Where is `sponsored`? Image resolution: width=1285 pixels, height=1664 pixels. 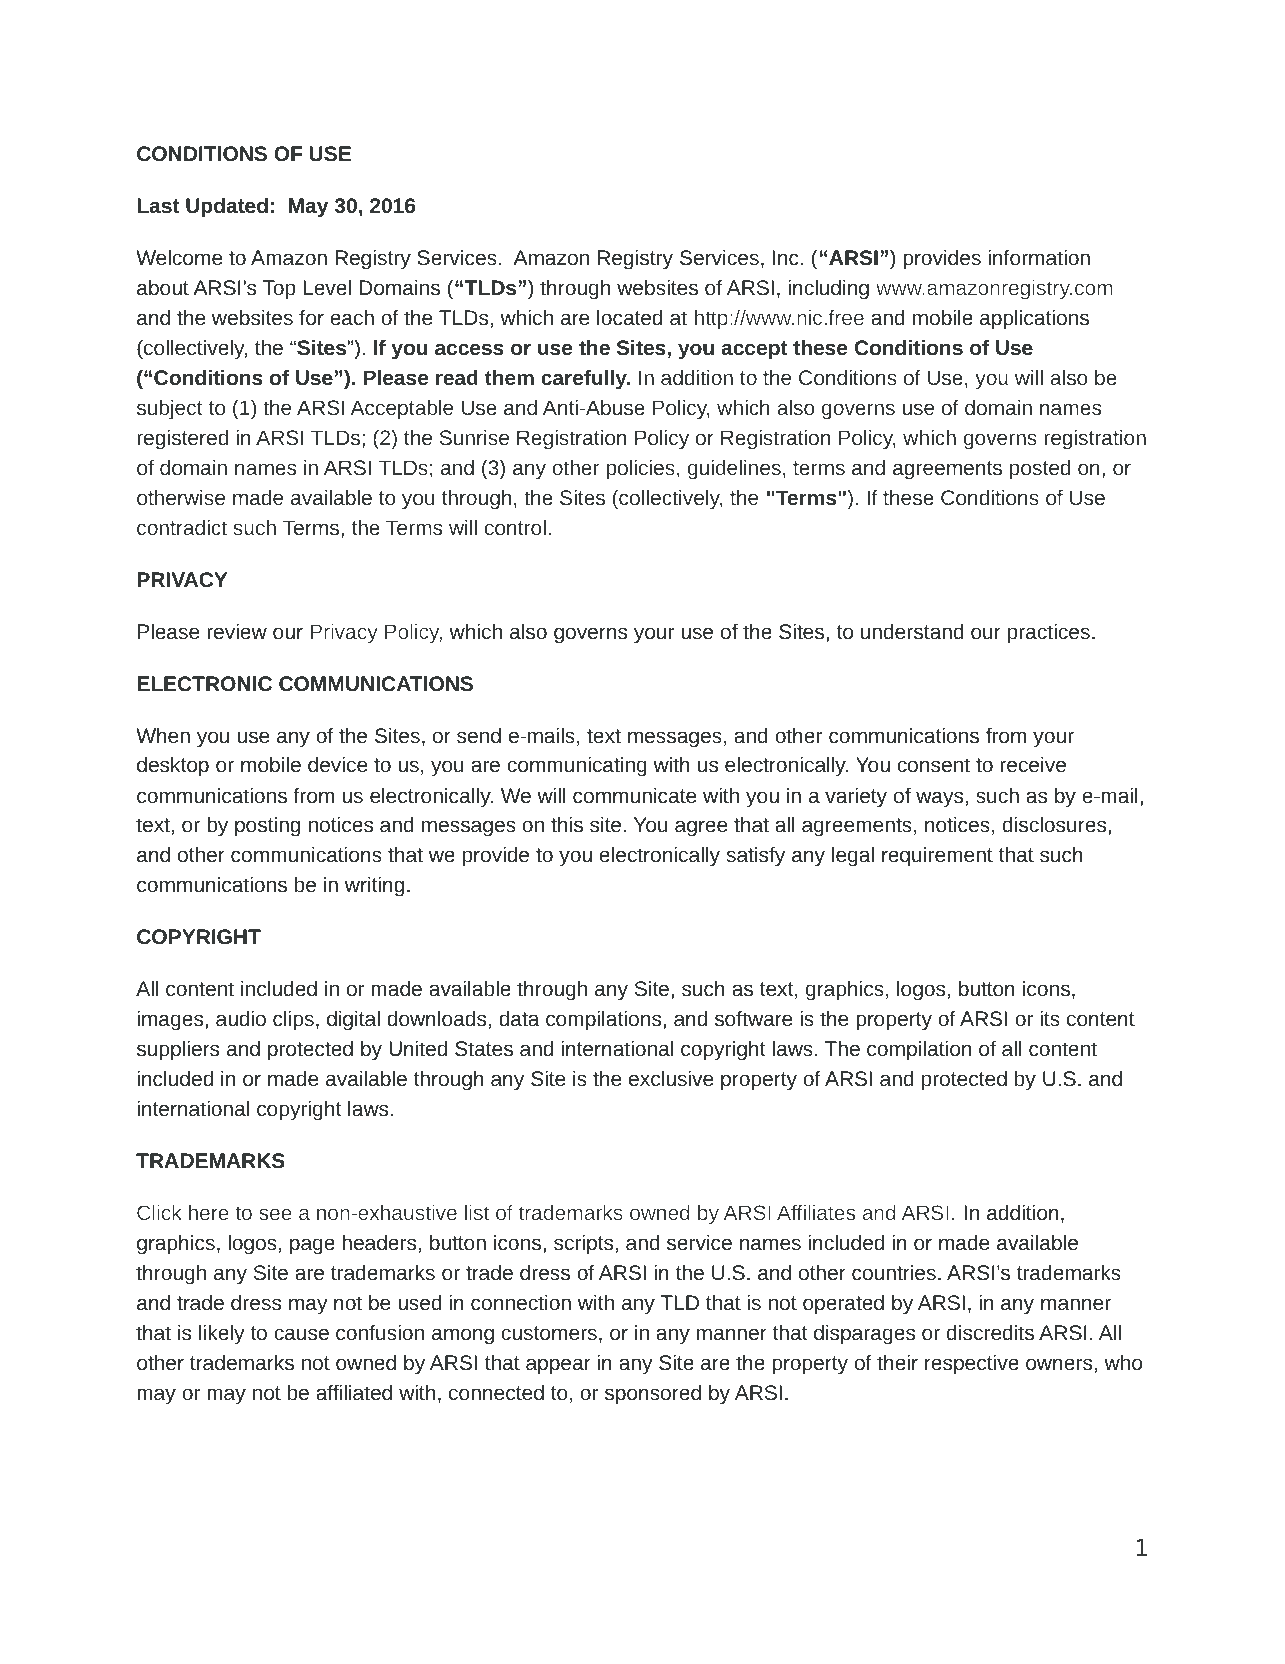 sponsored is located at coordinates (653, 1394).
